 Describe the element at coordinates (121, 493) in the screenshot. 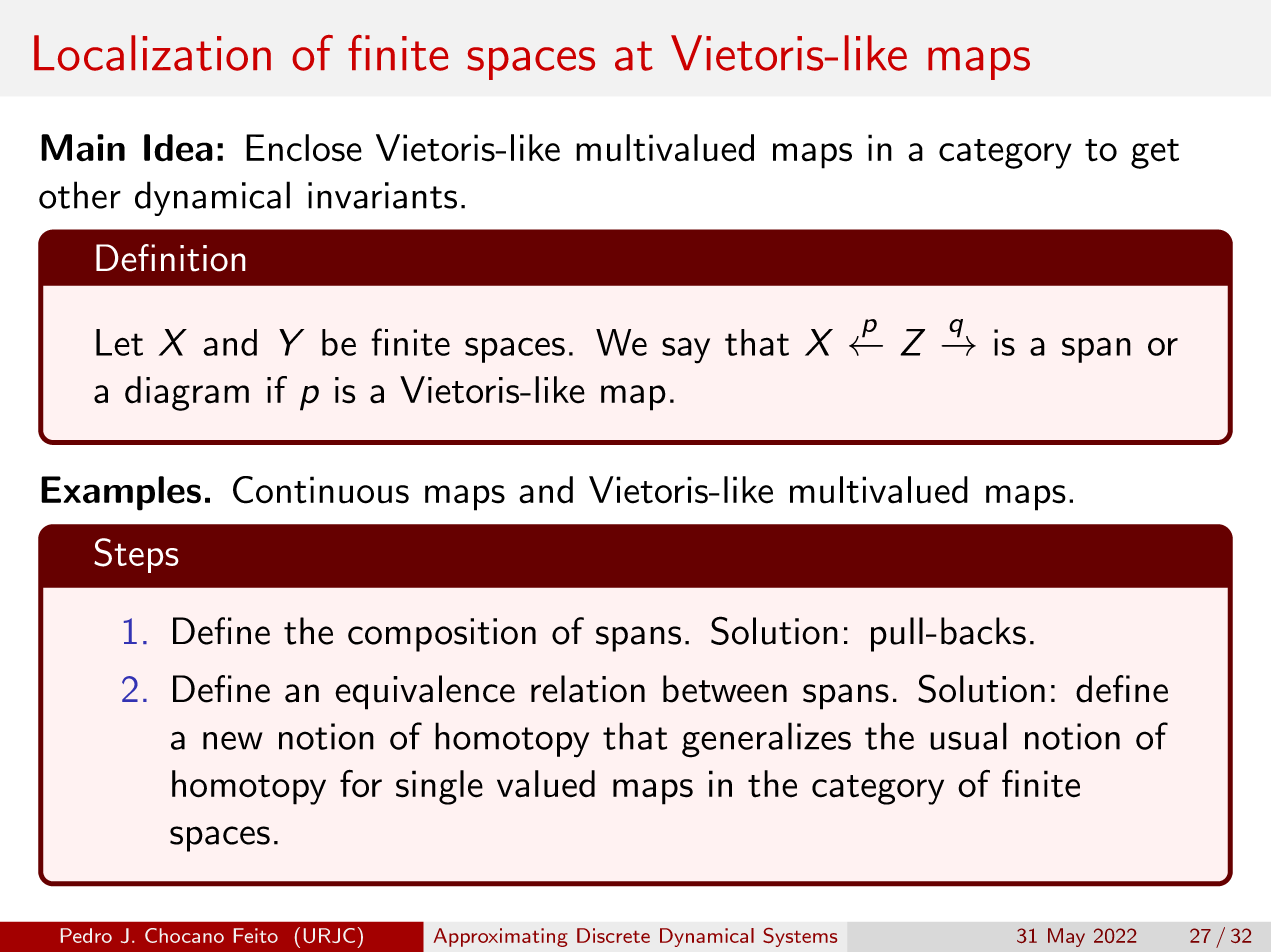

I see `Examples` at that location.
